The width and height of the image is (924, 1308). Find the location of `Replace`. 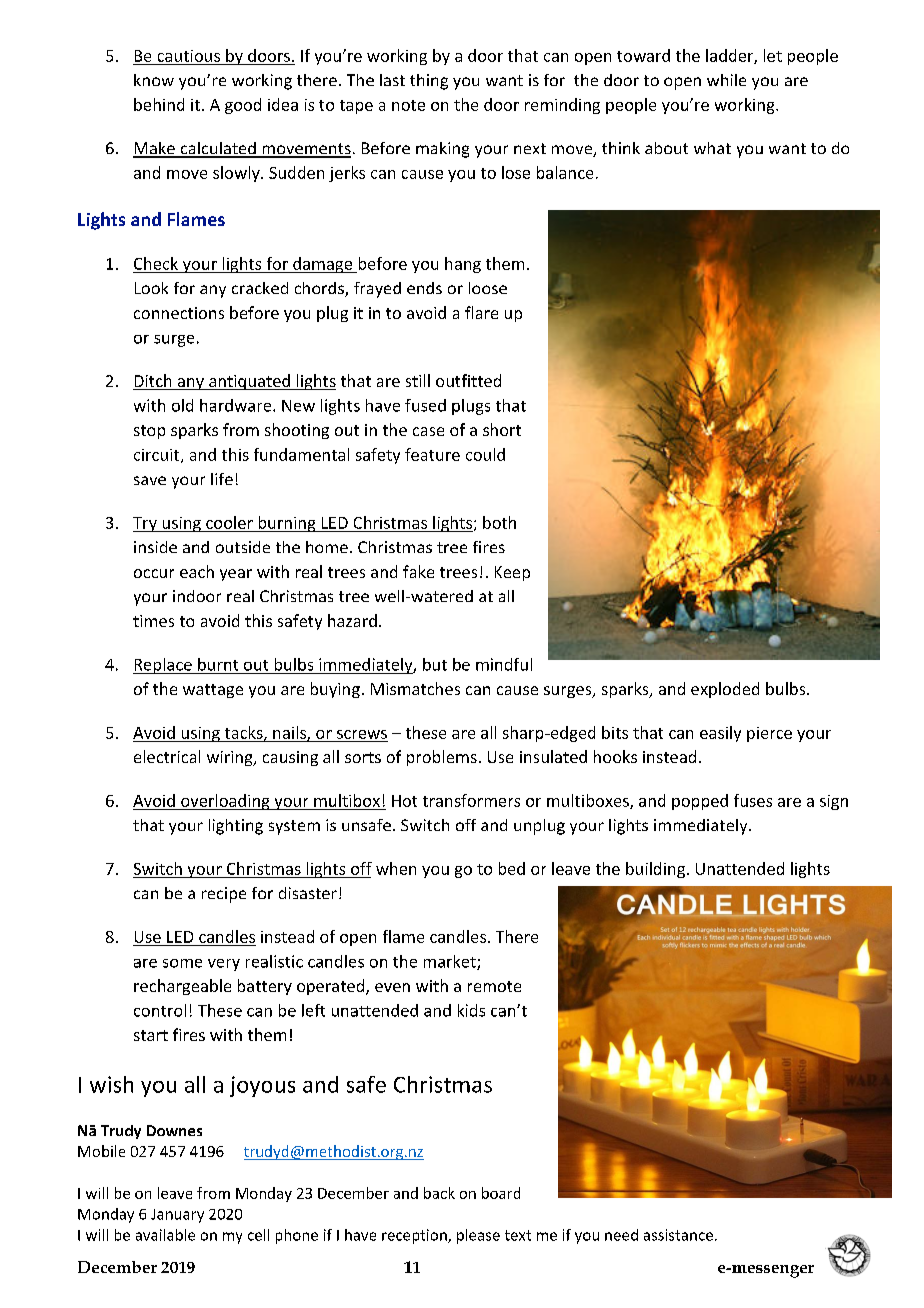

Replace is located at coordinates (163, 666).
